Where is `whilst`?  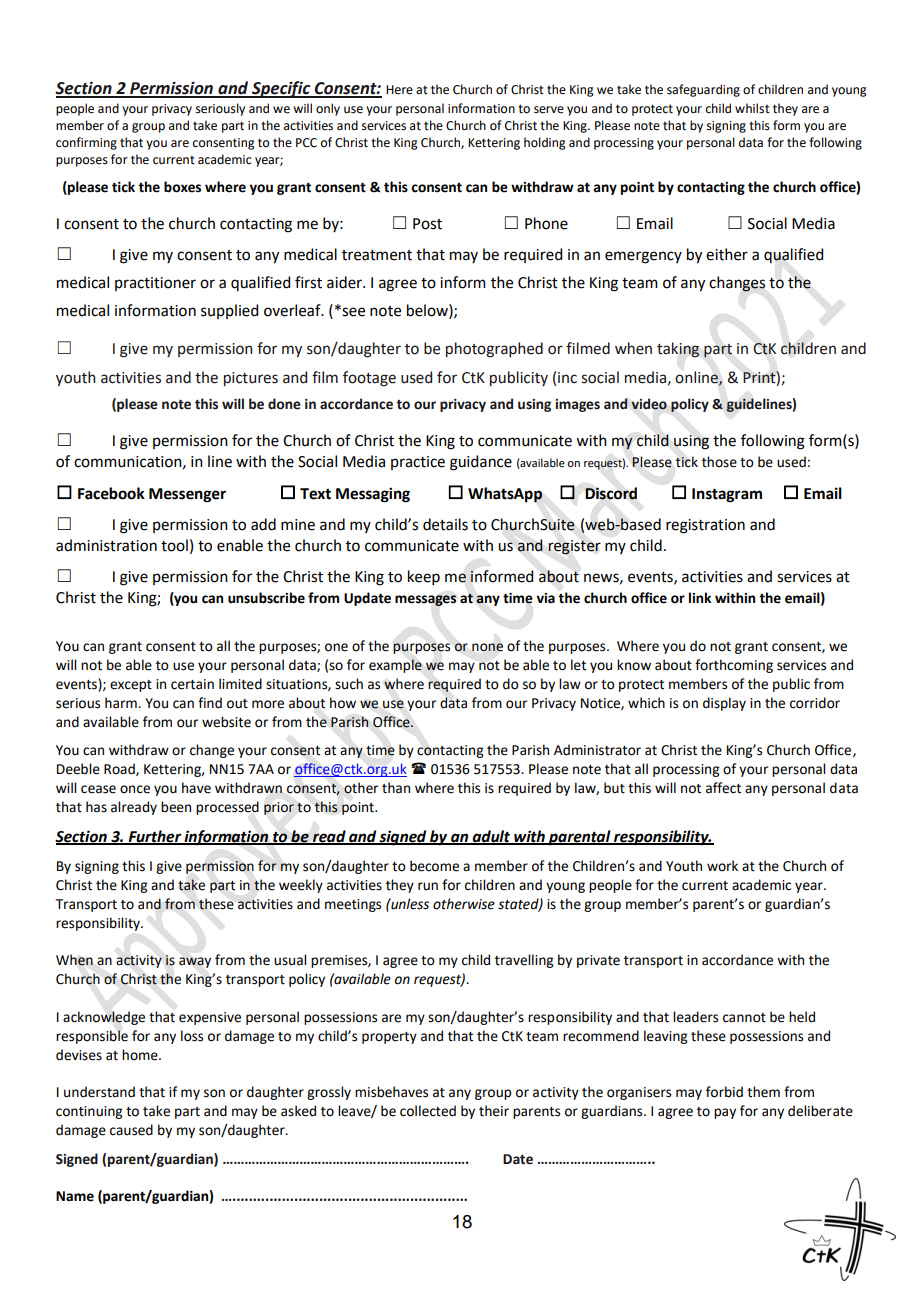
whilst is located at coordinates (752, 108).
